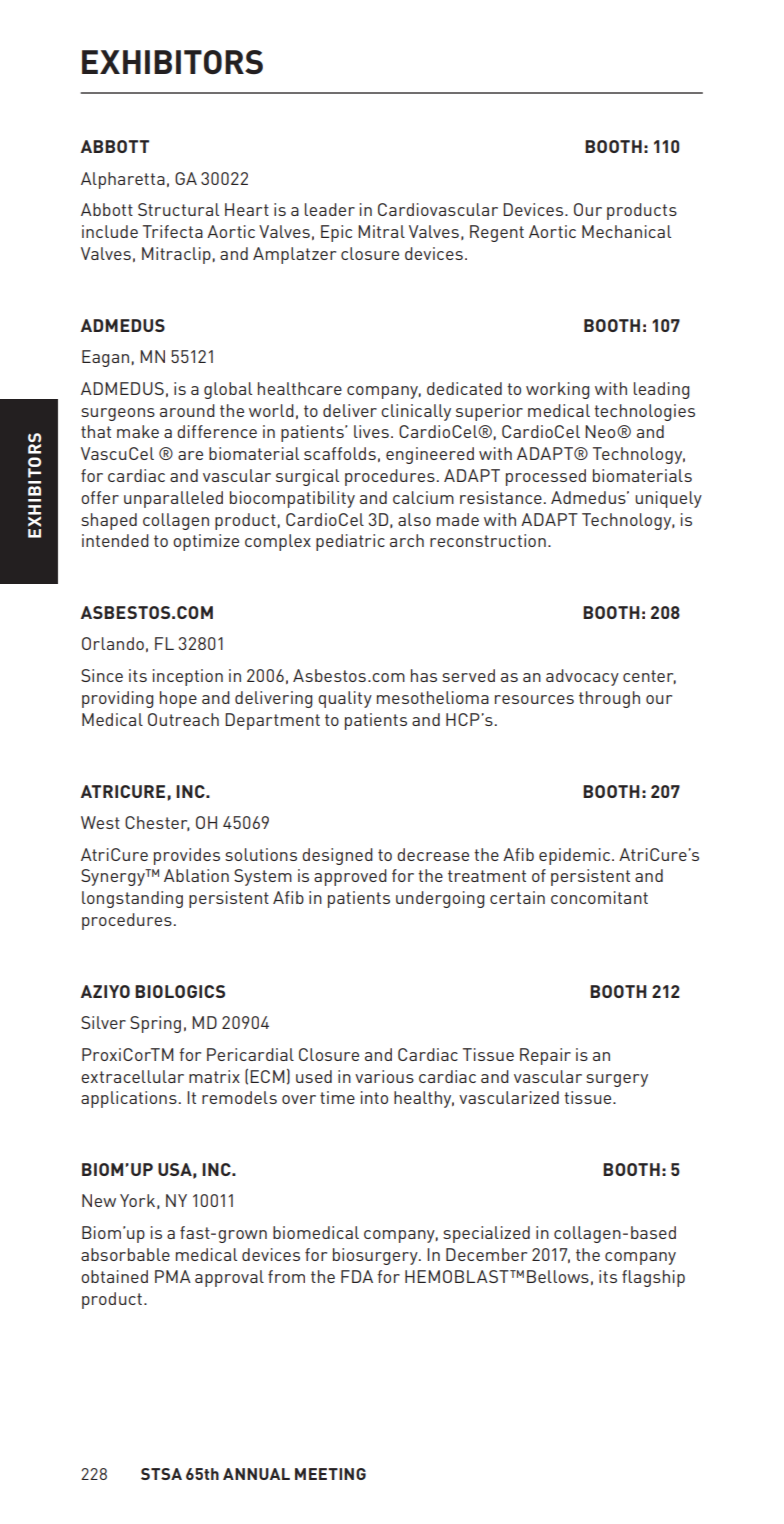 Image resolution: width=784 pixels, height=1524 pixels. I want to click on Spring, so click(155, 1024).
